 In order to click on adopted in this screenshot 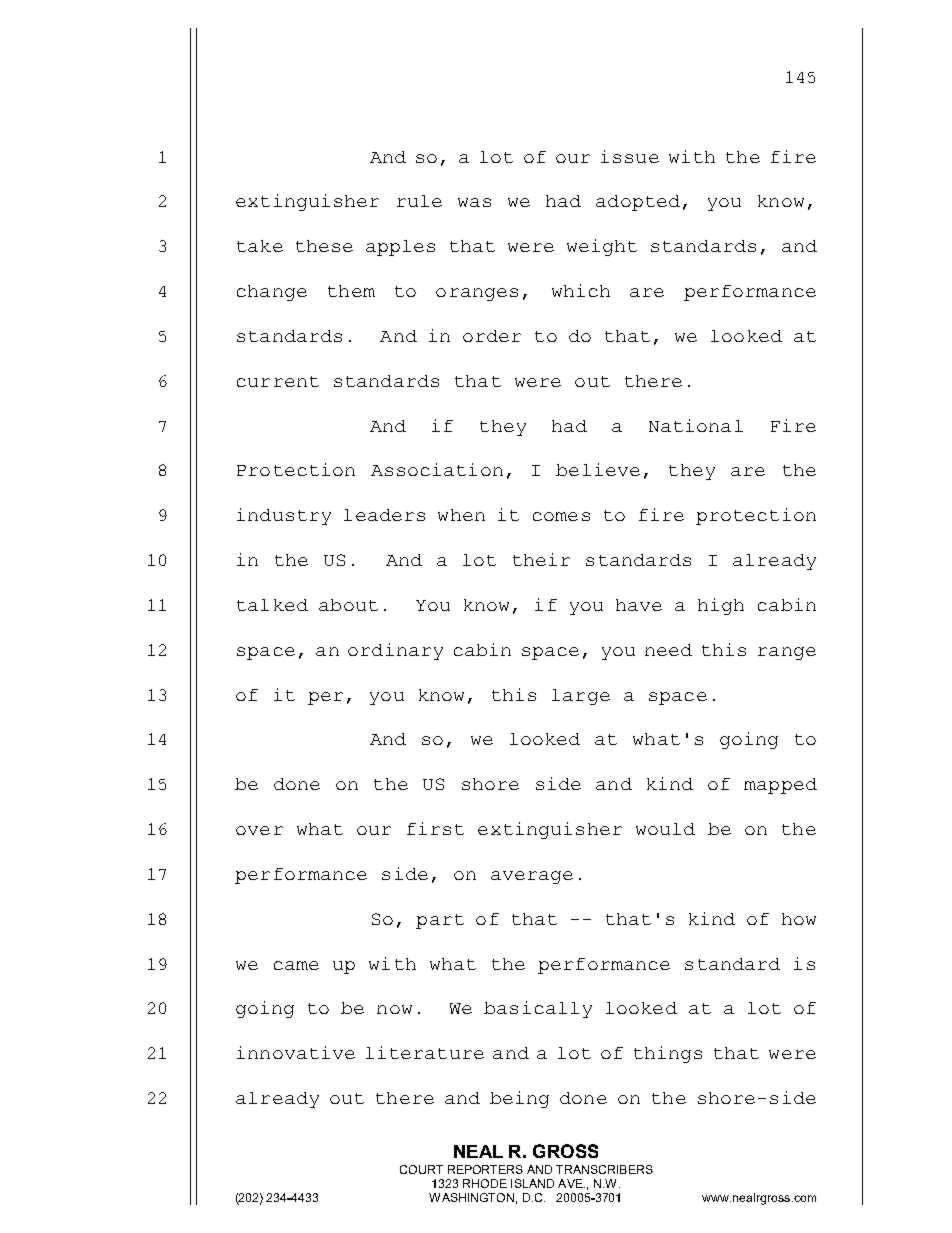, I will do `click(638, 203)`.
